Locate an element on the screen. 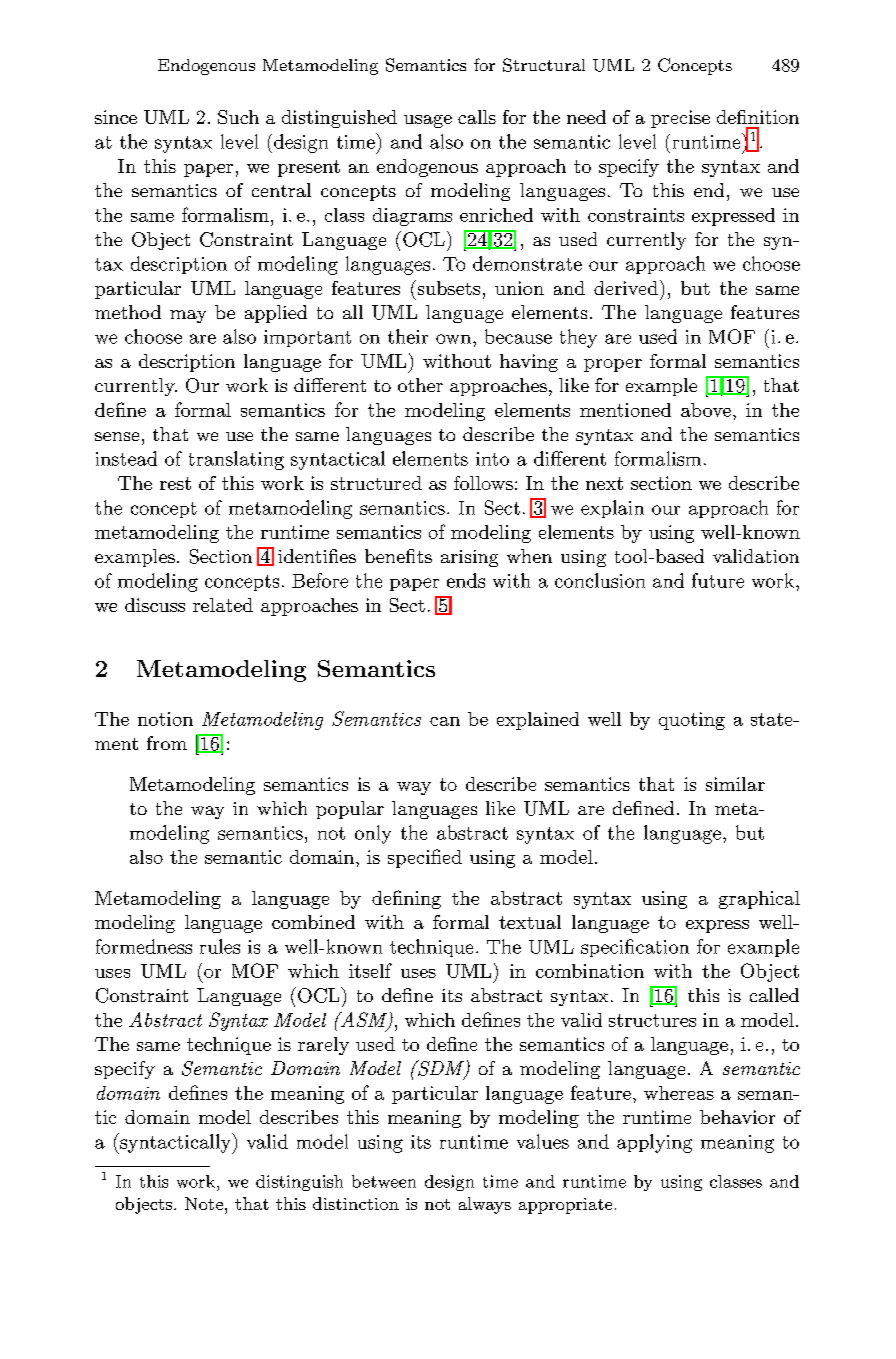  into is located at coordinates (492, 459).
